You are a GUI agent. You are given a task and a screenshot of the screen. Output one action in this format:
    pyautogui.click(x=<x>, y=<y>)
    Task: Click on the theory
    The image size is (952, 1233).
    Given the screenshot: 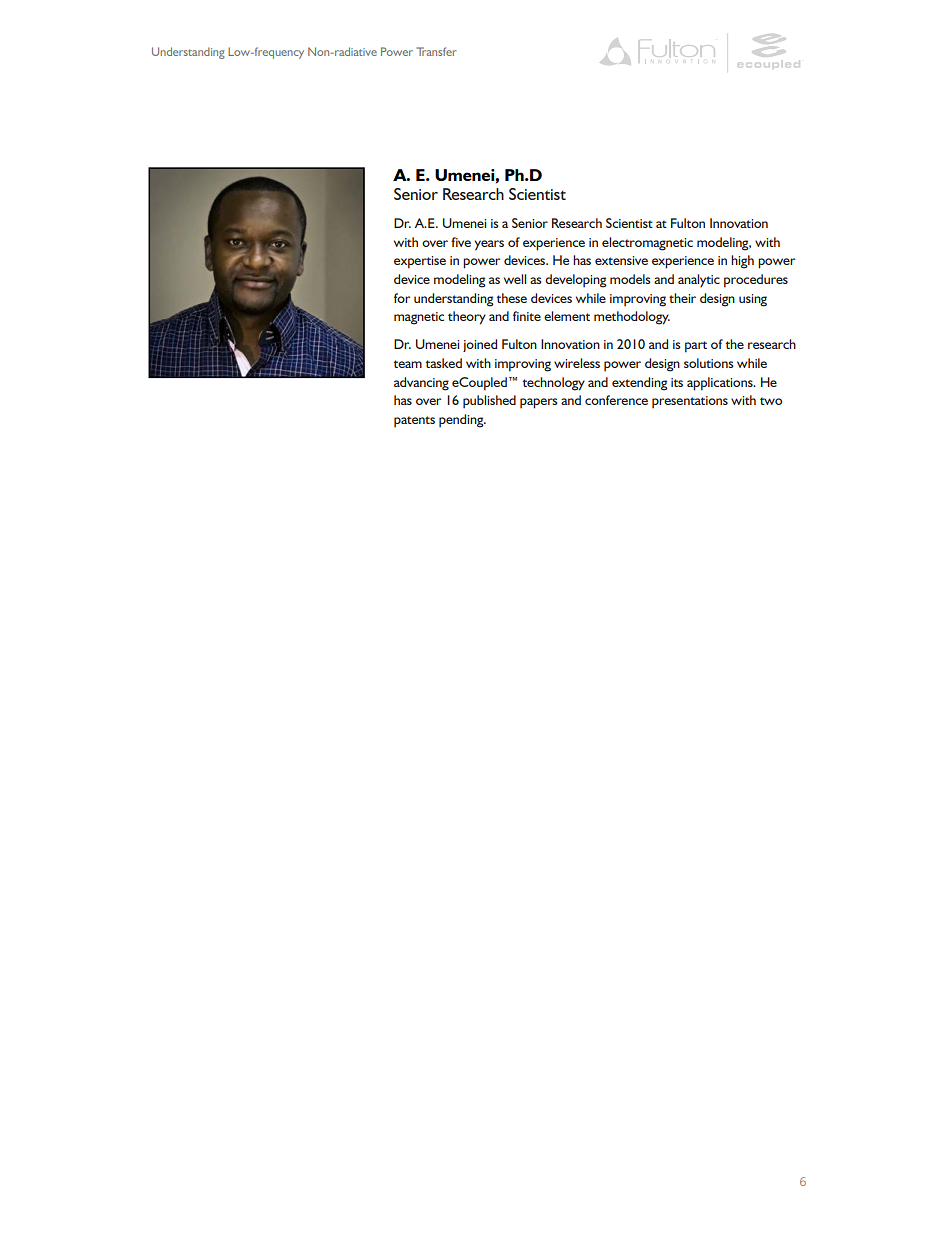 What is the action you would take?
    pyautogui.click(x=467, y=318)
